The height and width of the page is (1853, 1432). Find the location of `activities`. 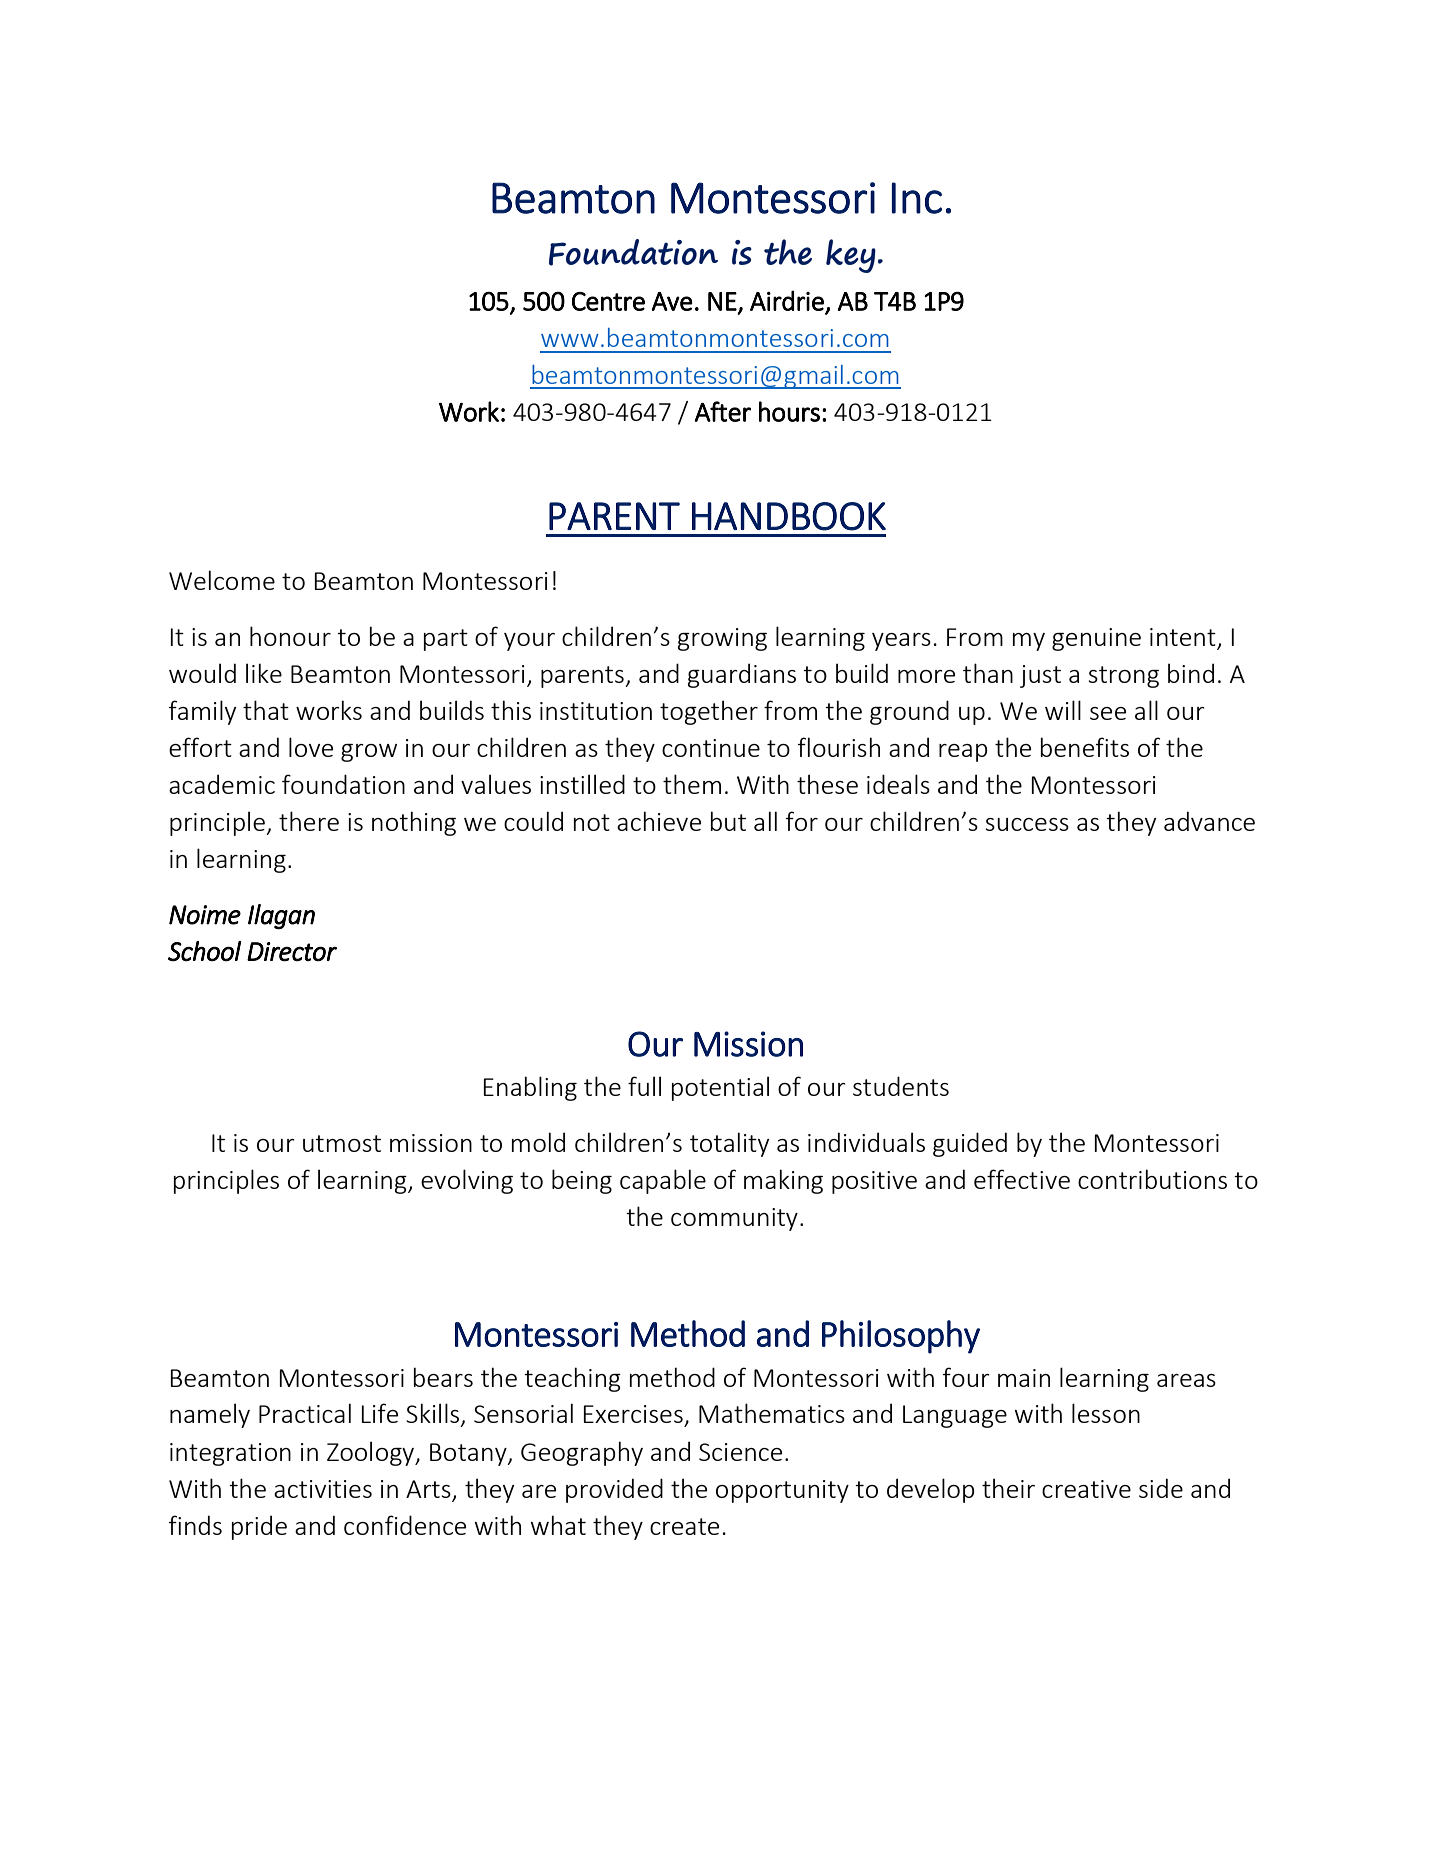

activities is located at coordinates (323, 1489).
